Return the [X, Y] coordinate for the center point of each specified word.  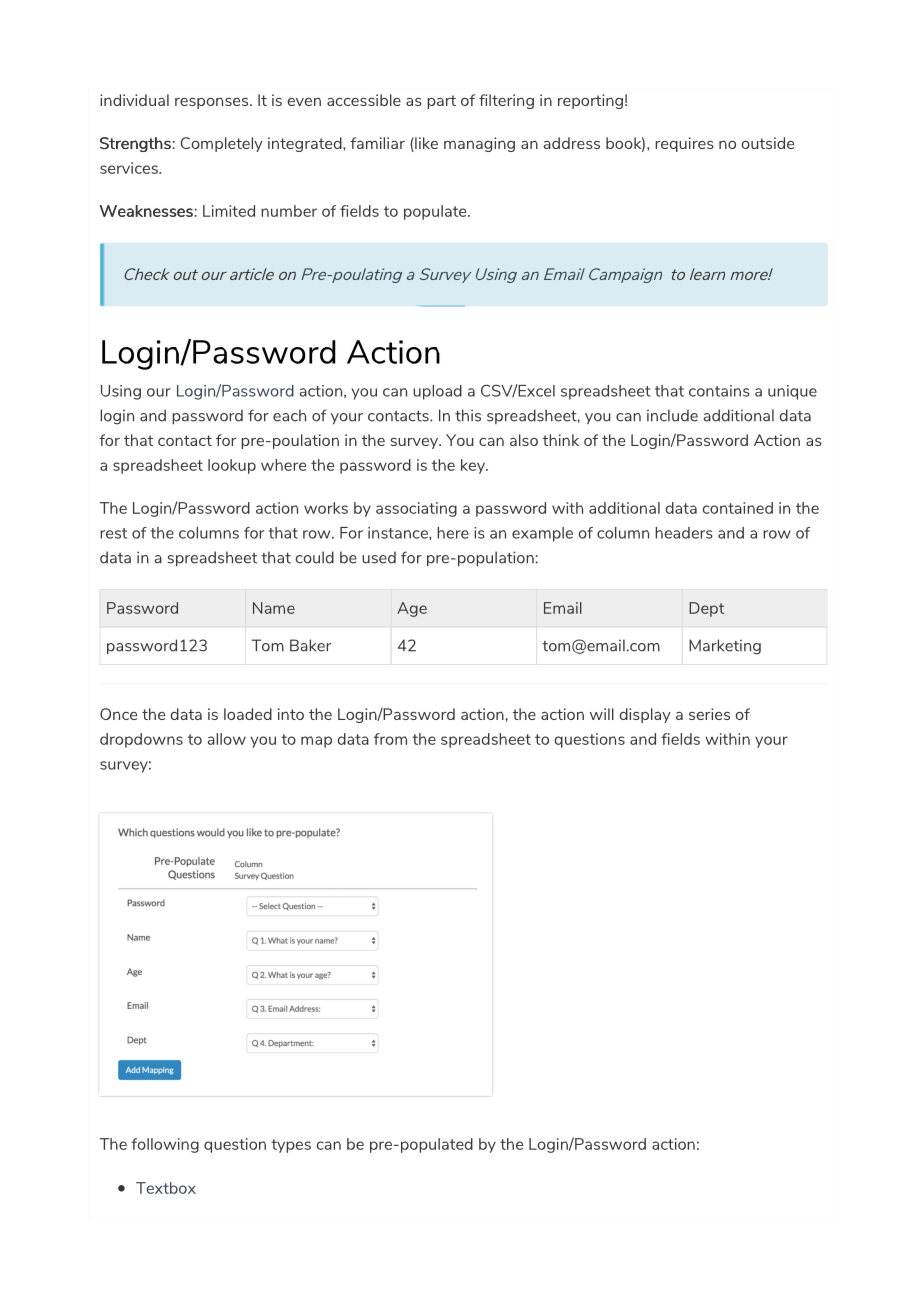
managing [479, 144]
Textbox [166, 1188]
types [291, 1146]
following [165, 1145]
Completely [222, 144]
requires [684, 144]
